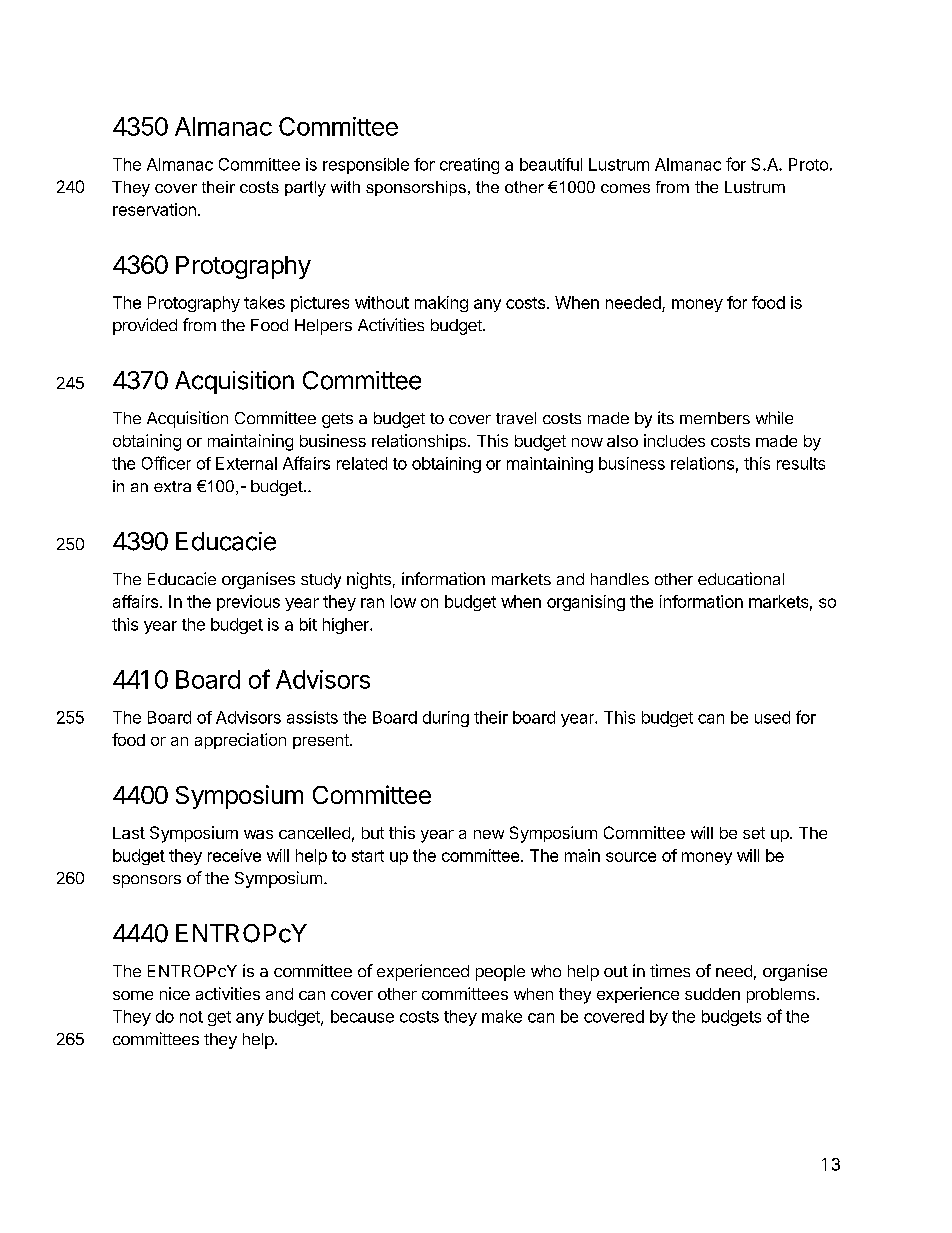  What do you see at coordinates (469, 166) in the page?
I see `creating` at bounding box center [469, 166].
